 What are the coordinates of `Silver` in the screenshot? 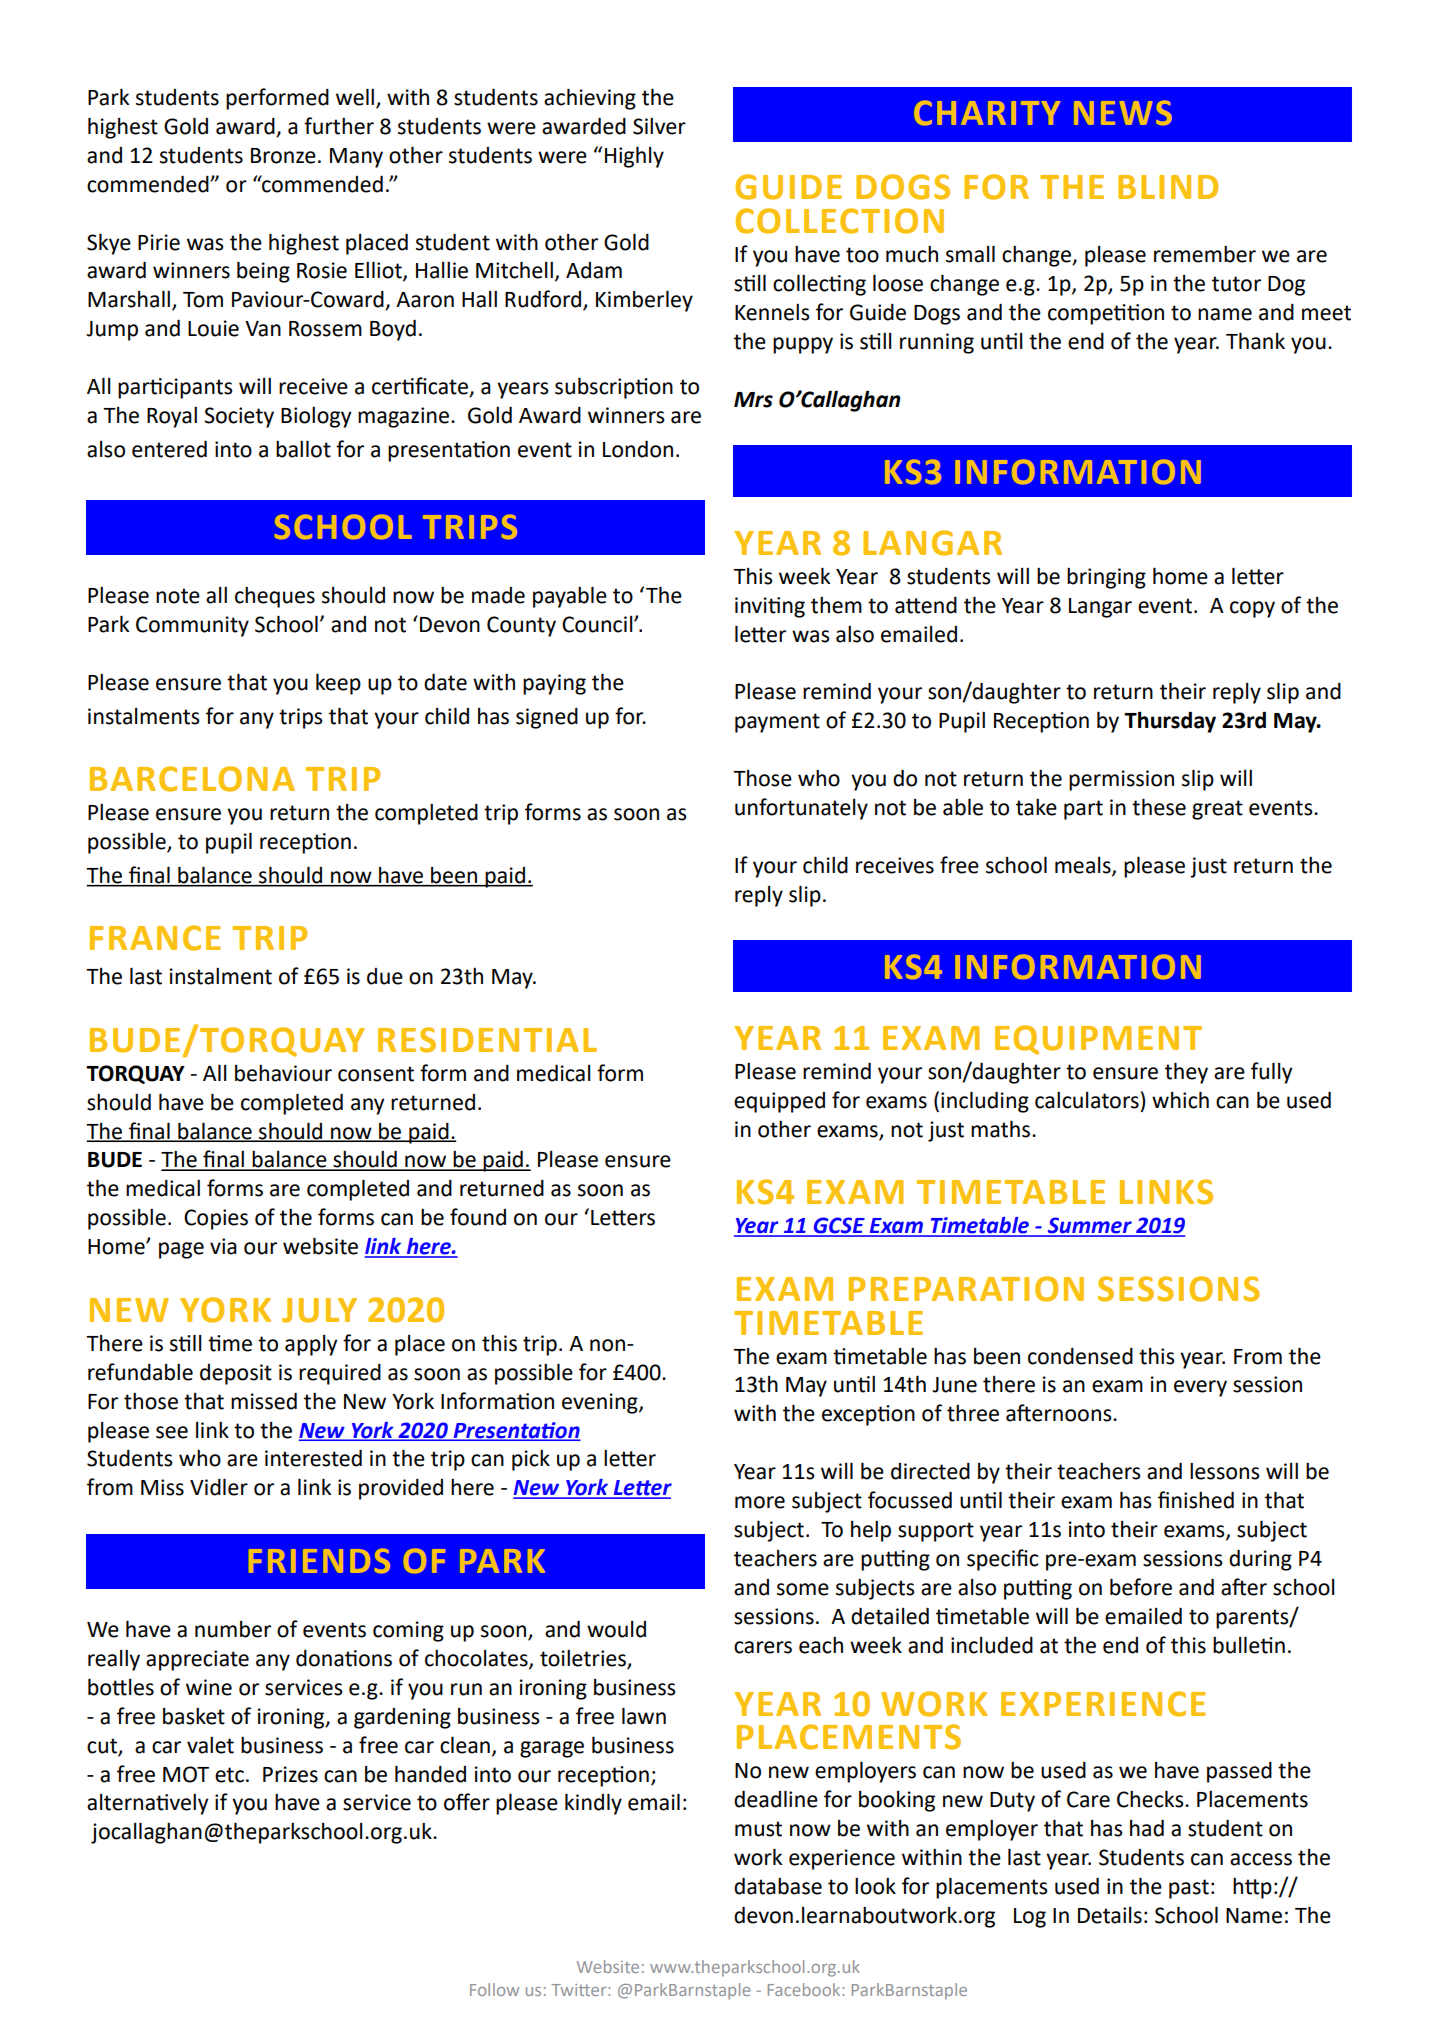 It's located at (659, 126).
